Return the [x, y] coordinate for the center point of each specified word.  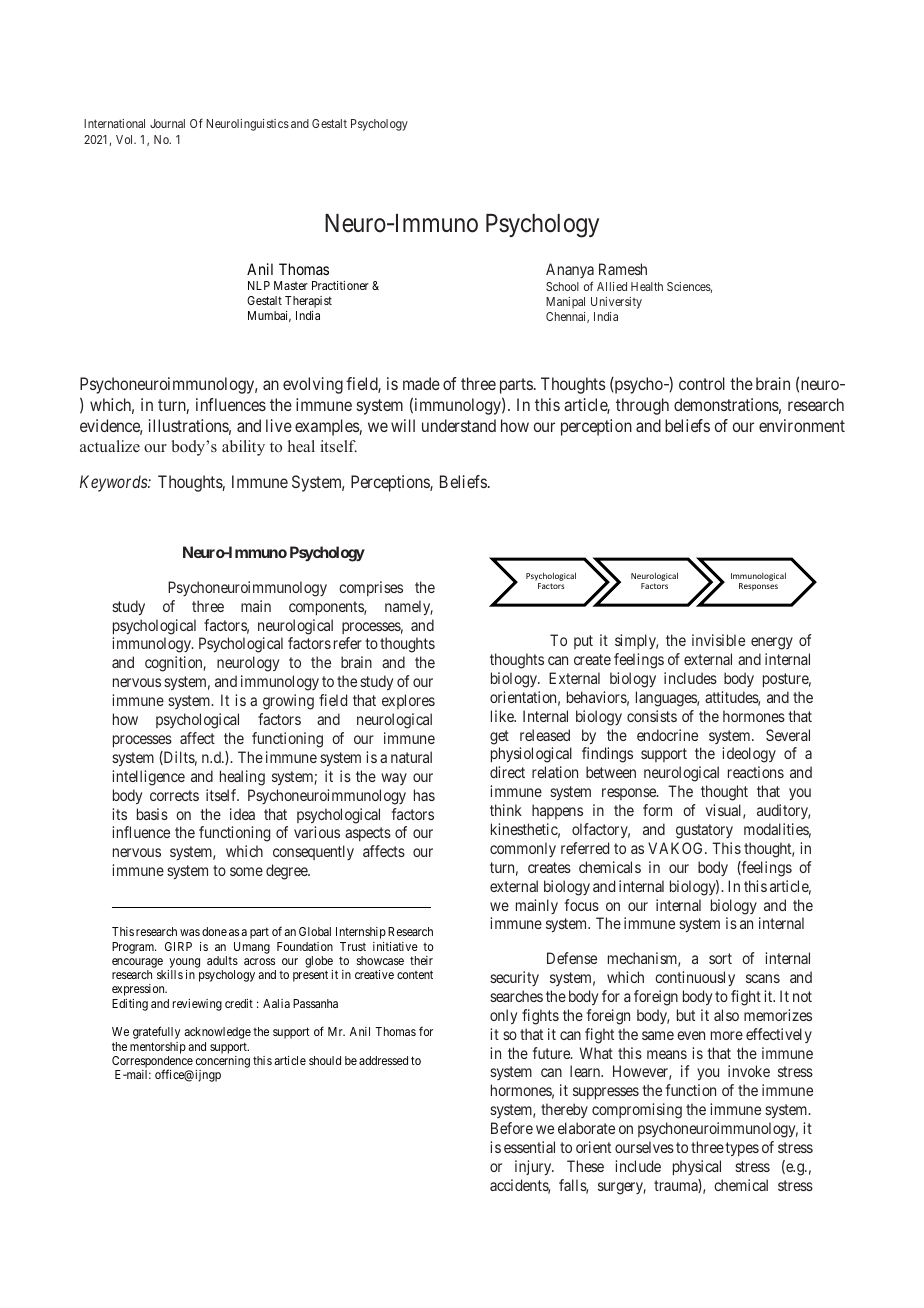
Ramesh [623, 269]
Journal [167, 123]
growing [288, 702]
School [562, 286]
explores [408, 701]
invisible [718, 640]
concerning [222, 1063]
